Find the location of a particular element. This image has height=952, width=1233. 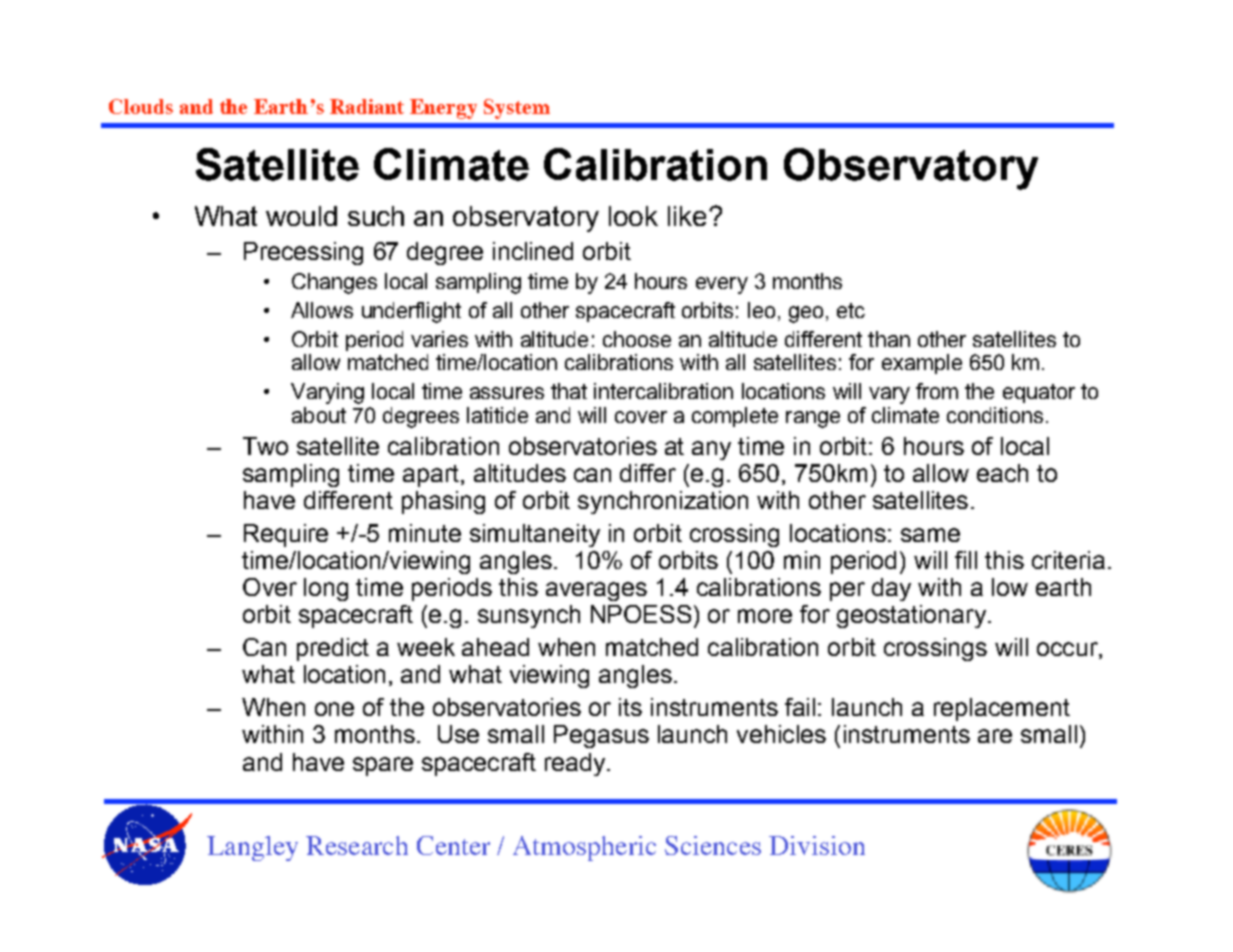

about is located at coordinates (319, 415).
